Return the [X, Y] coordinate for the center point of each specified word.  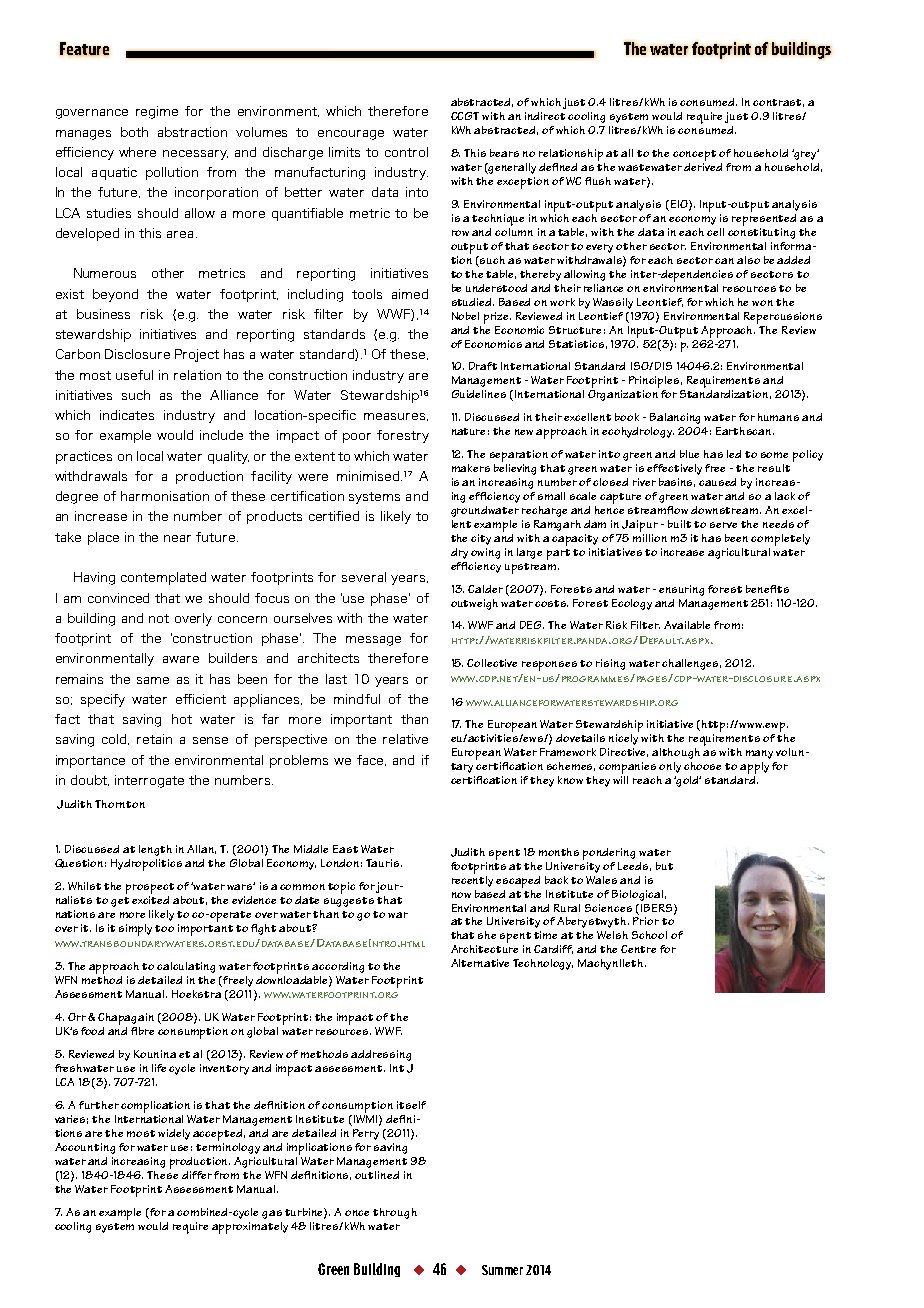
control [406, 152]
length [155, 850]
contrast [778, 103]
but [664, 866]
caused [717, 482]
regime [157, 112]
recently [472, 880]
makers [471, 468]
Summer [502, 1270]
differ [197, 1175]
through [395, 1213]
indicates [127, 415]
